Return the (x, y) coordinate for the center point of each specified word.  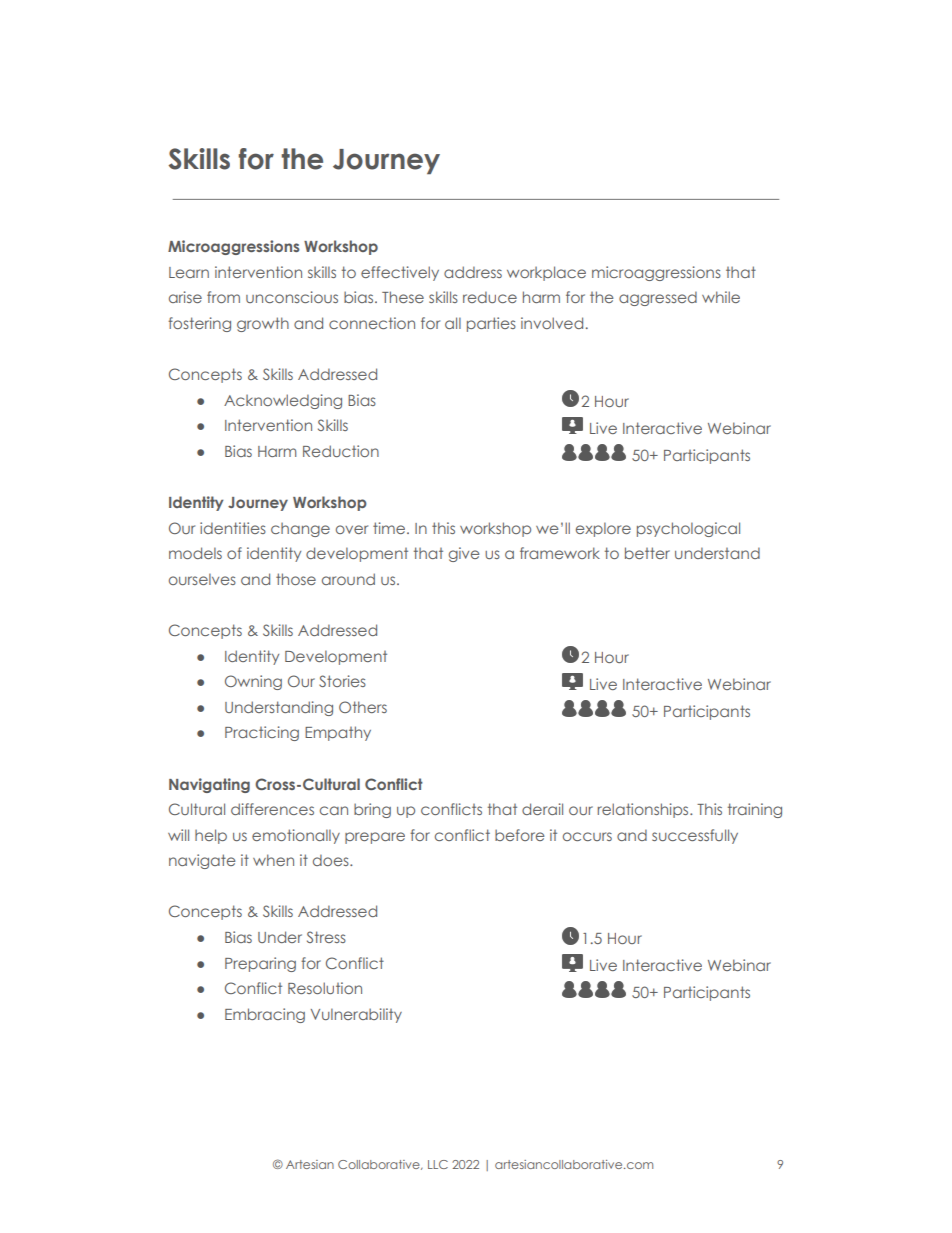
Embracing (265, 1015)
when (273, 860)
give (464, 554)
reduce (490, 297)
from (223, 297)
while (721, 297)
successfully (695, 836)
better (647, 553)
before (519, 835)
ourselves (202, 579)
